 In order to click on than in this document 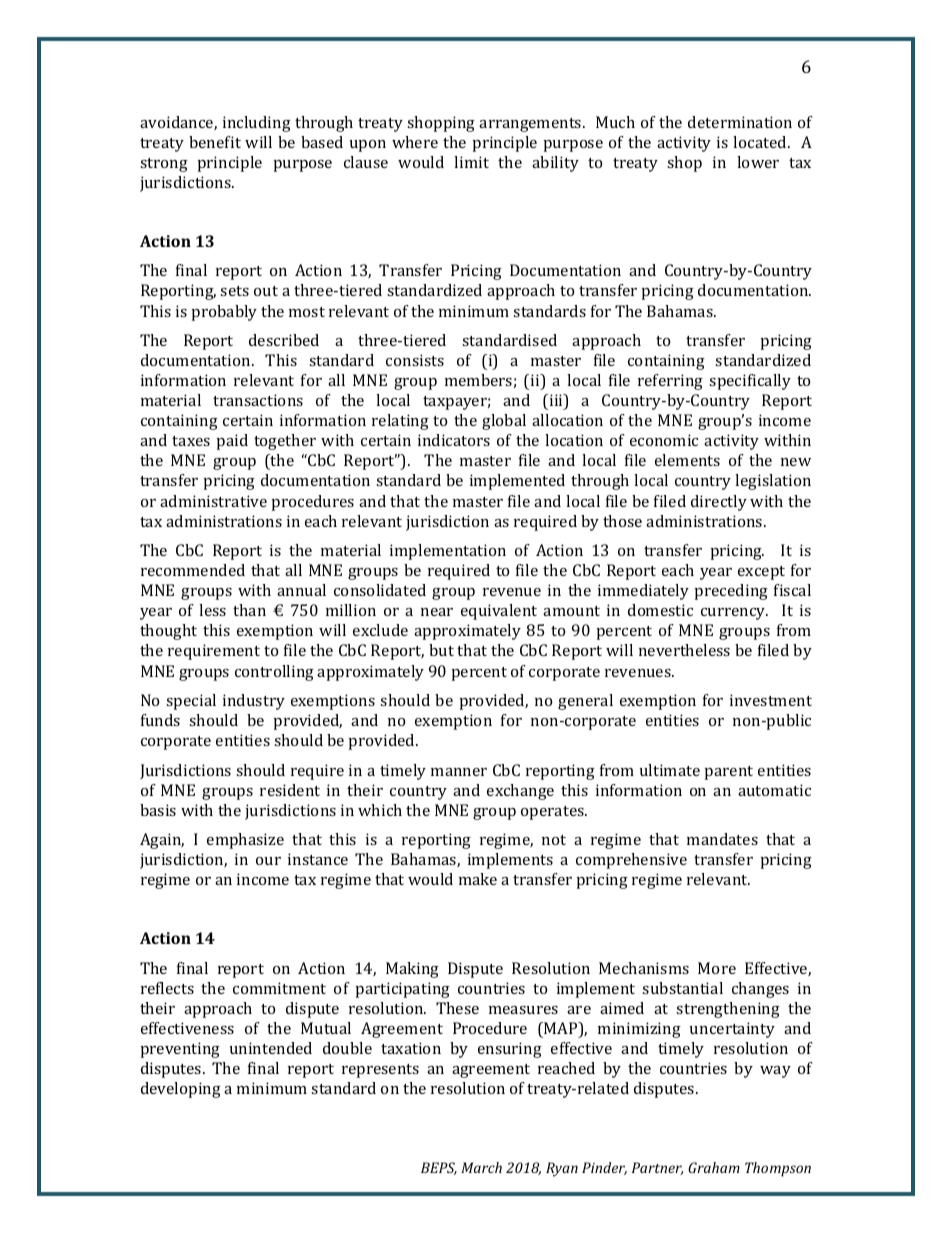, I will do `click(249, 610)`.
